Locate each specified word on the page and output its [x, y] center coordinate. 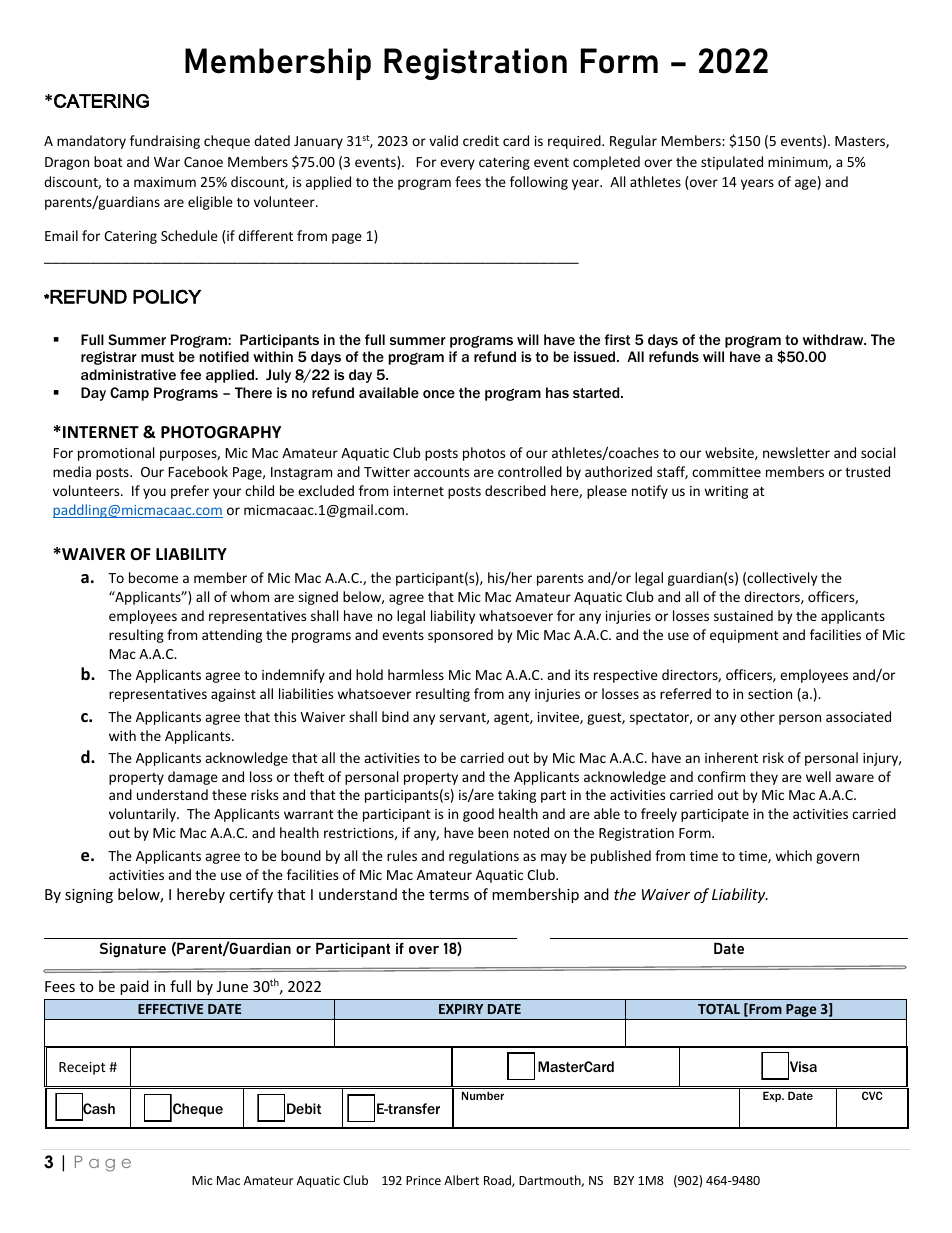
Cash [98, 1109]
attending [232, 636]
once [439, 394]
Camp [129, 394]
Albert [461, 1180]
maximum [165, 182]
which [793, 855]
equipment [744, 636]
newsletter [796, 452]
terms [449, 895]
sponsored [460, 636]
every [457, 164]
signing [89, 896]
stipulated [732, 163]
